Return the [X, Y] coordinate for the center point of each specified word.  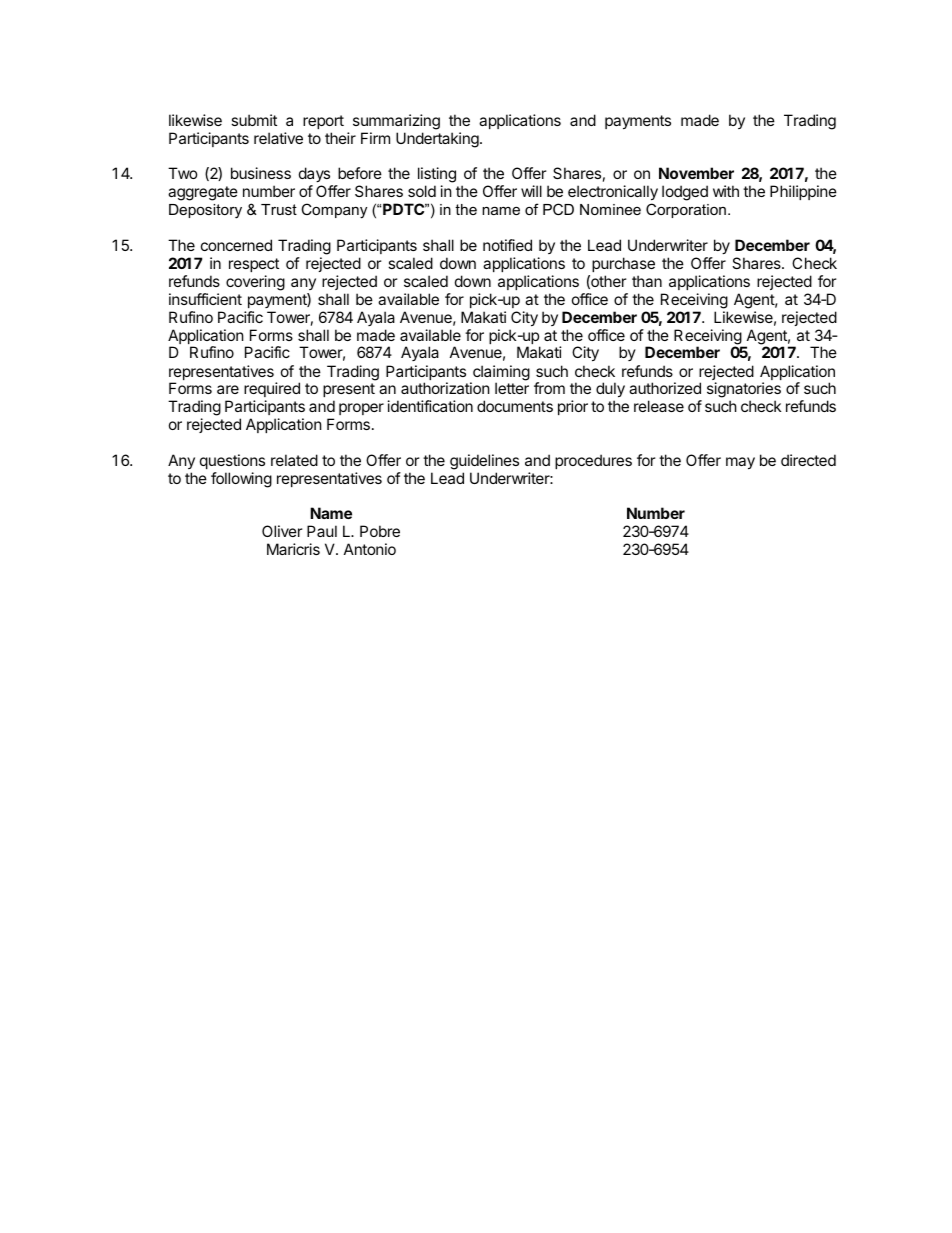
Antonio [370, 549]
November [696, 173]
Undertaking [438, 140]
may [740, 463]
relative [278, 138]
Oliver [282, 531]
